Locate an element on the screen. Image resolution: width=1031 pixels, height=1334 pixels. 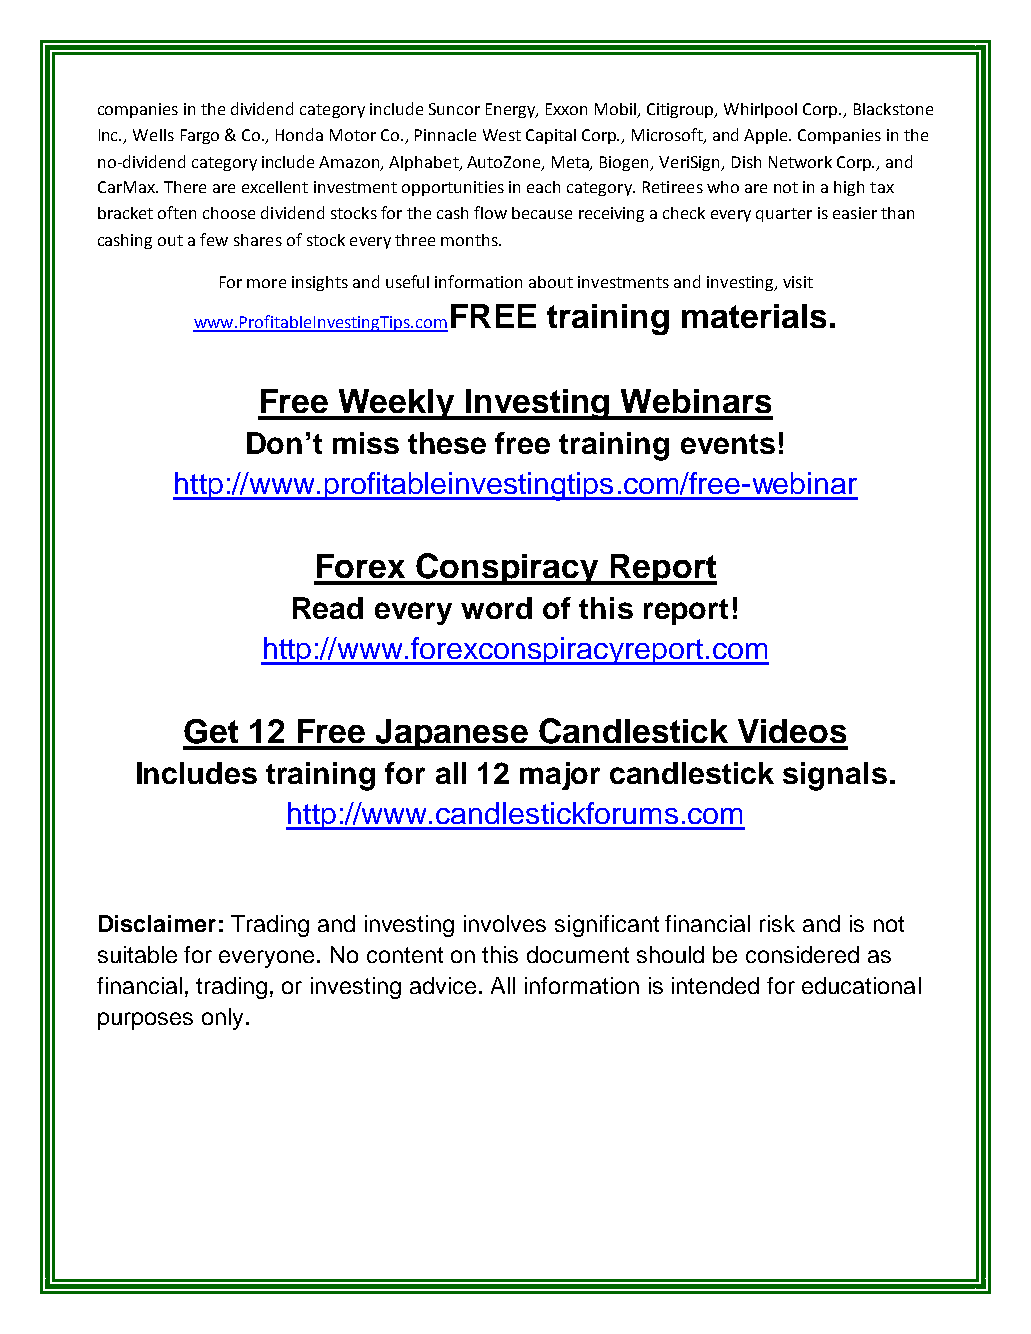
Fargo is located at coordinates (200, 136).
